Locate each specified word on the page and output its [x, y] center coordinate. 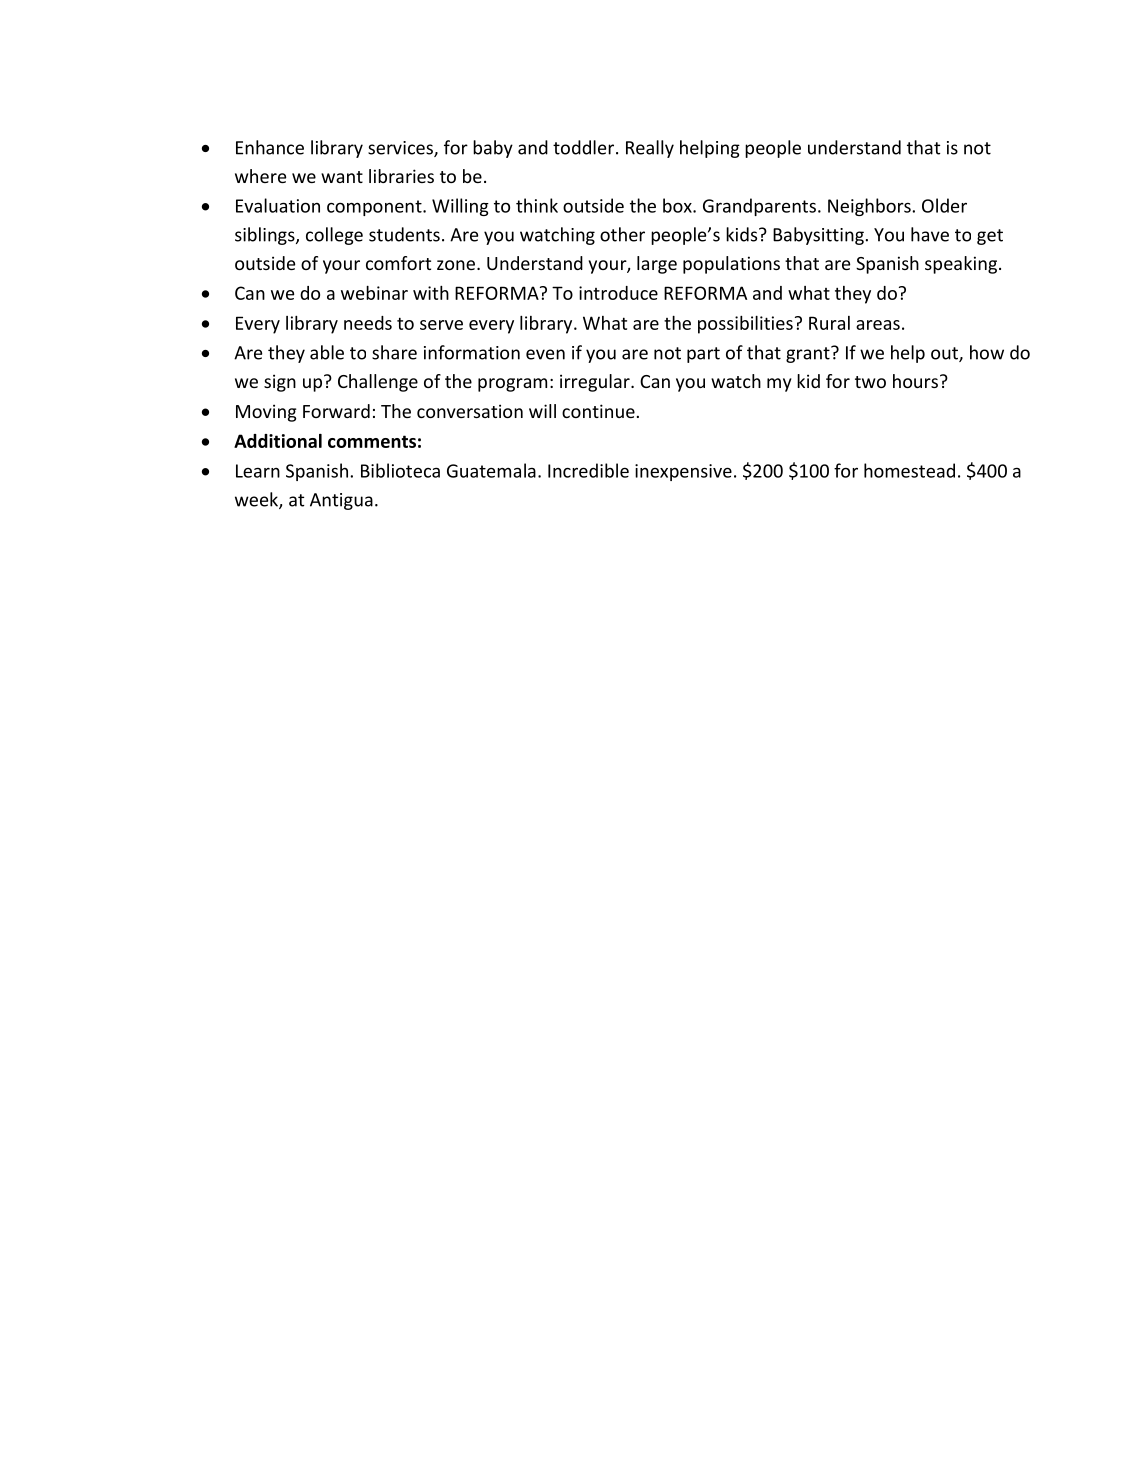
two [870, 382]
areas [878, 325]
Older [944, 205]
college [334, 236]
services [401, 149]
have [930, 234]
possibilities [745, 325]
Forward [336, 411]
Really [650, 149]
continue [598, 411]
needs [368, 323]
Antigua [341, 501]
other [622, 234]
